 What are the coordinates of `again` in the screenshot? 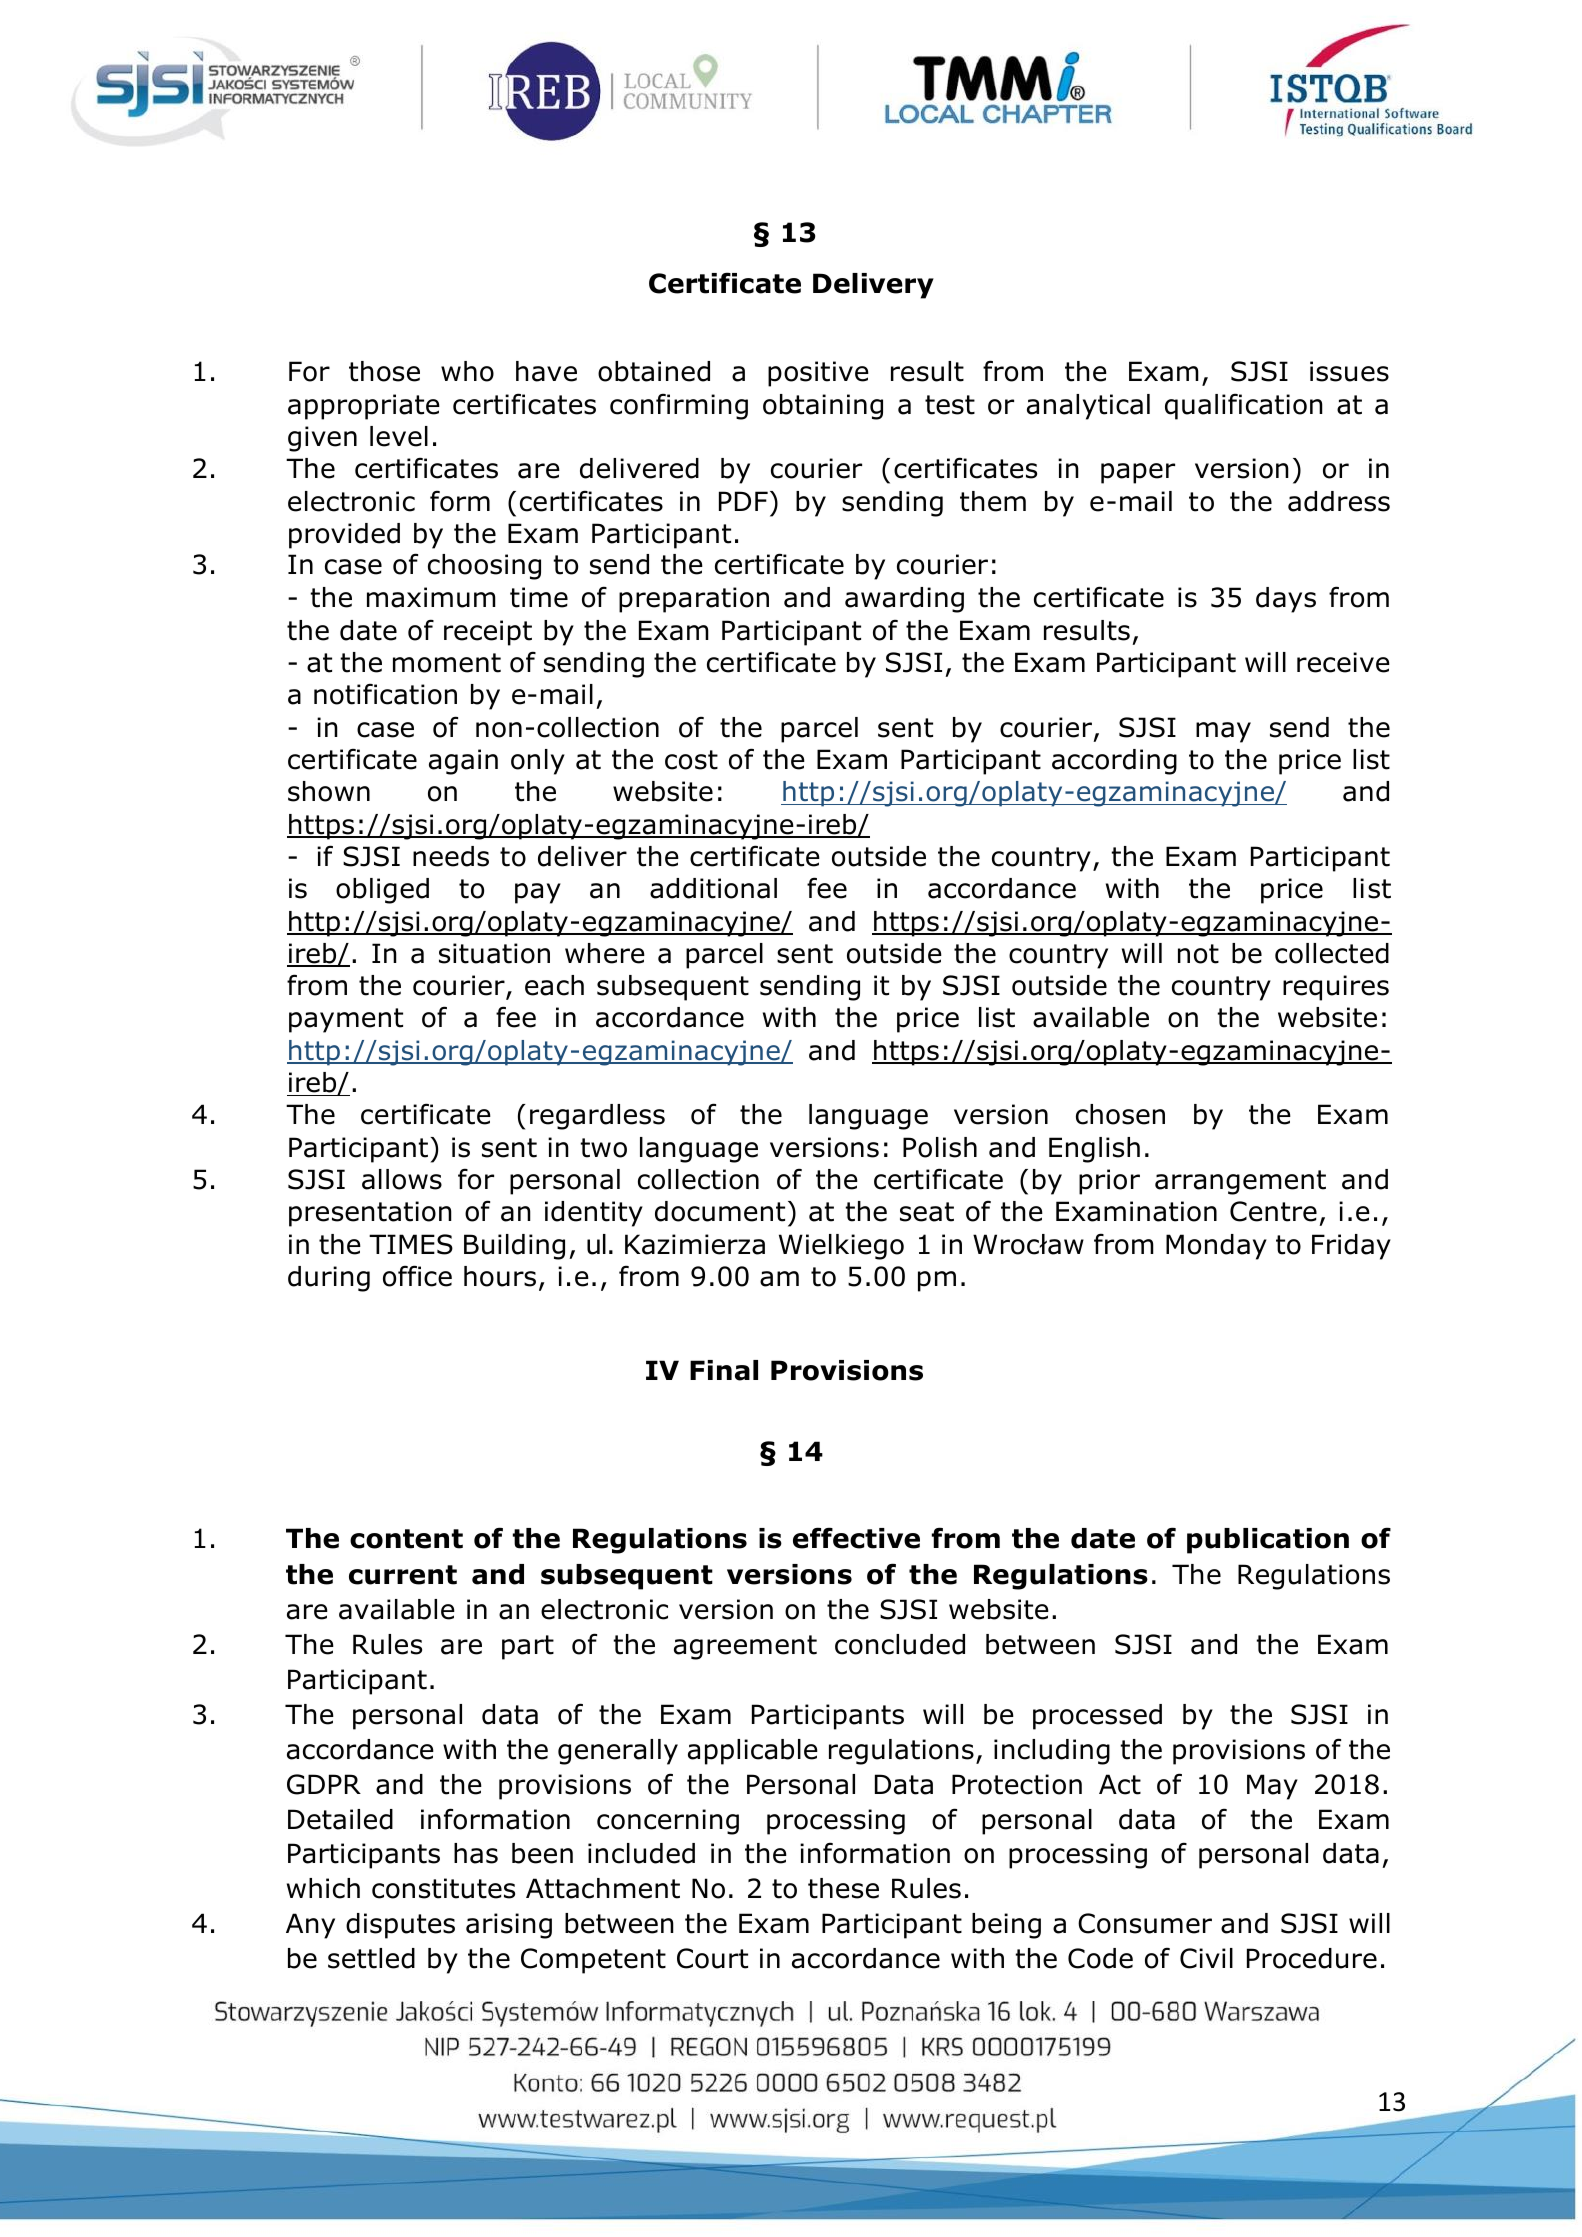 It's located at (463, 762).
